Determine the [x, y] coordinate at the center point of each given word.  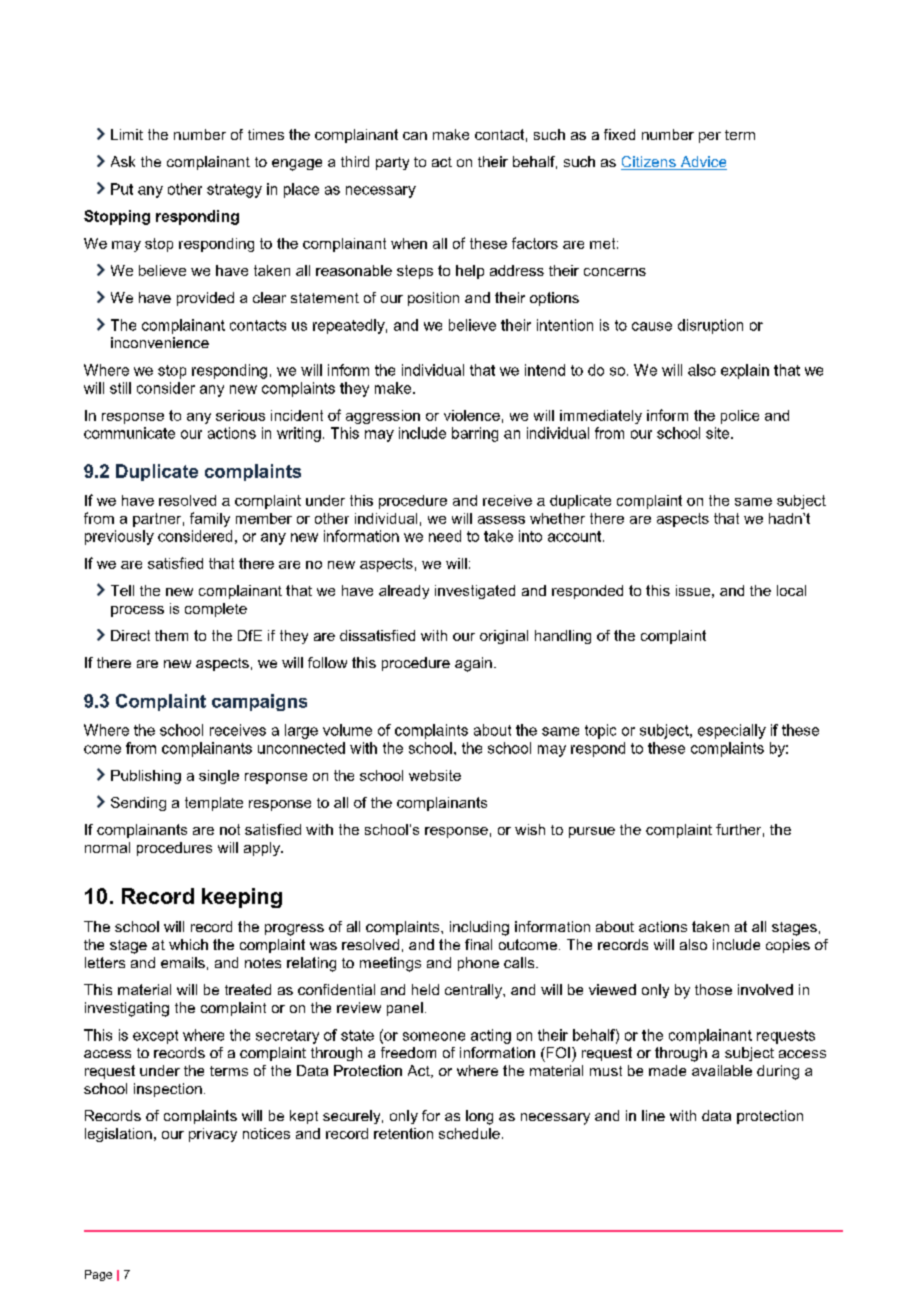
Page [98, 1275]
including [479, 928]
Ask [123, 161]
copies [788, 946]
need [445, 536]
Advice [702, 163]
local [791, 590]
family [210, 519]
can [415, 136]
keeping [242, 898]
